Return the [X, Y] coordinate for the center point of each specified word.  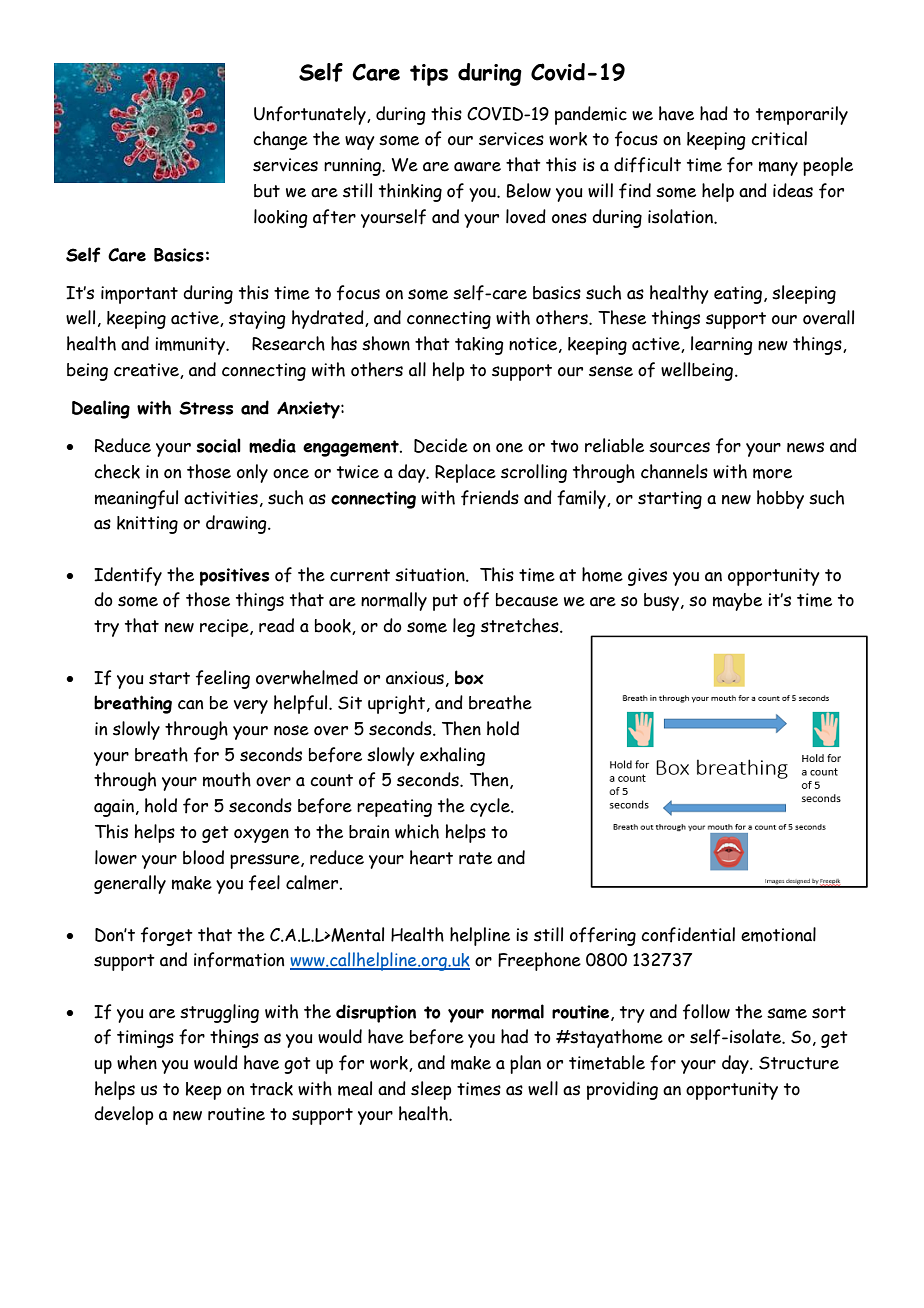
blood [203, 857]
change [280, 140]
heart [431, 857]
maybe [737, 602]
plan [525, 1064]
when [137, 1062]
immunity [191, 346]
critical [779, 138]
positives [234, 577]
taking [479, 346]
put [445, 602]
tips [429, 75]
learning [722, 345]
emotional [778, 934]
